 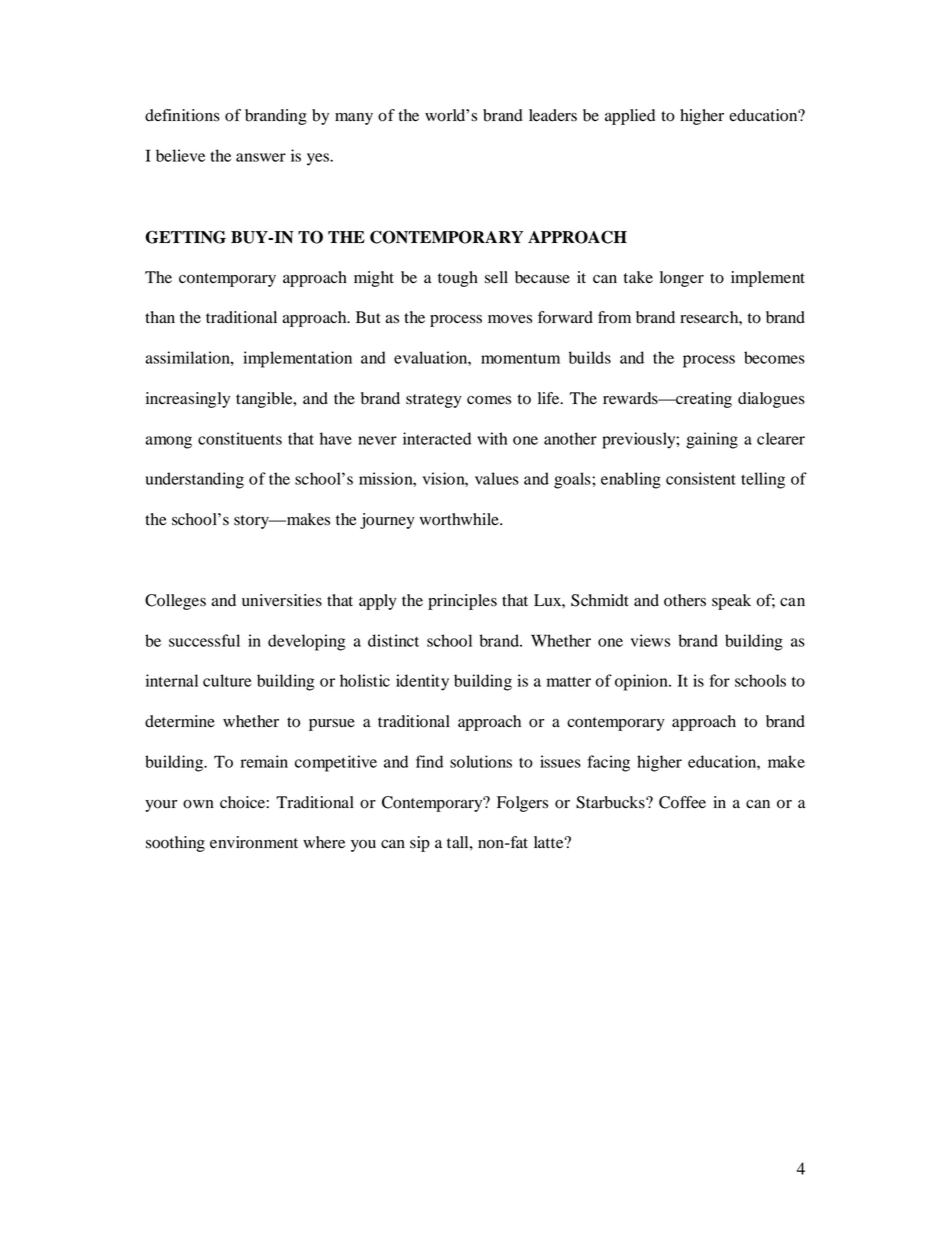 What do you see at coordinates (685, 600) in the screenshot?
I see `others` at bounding box center [685, 600].
